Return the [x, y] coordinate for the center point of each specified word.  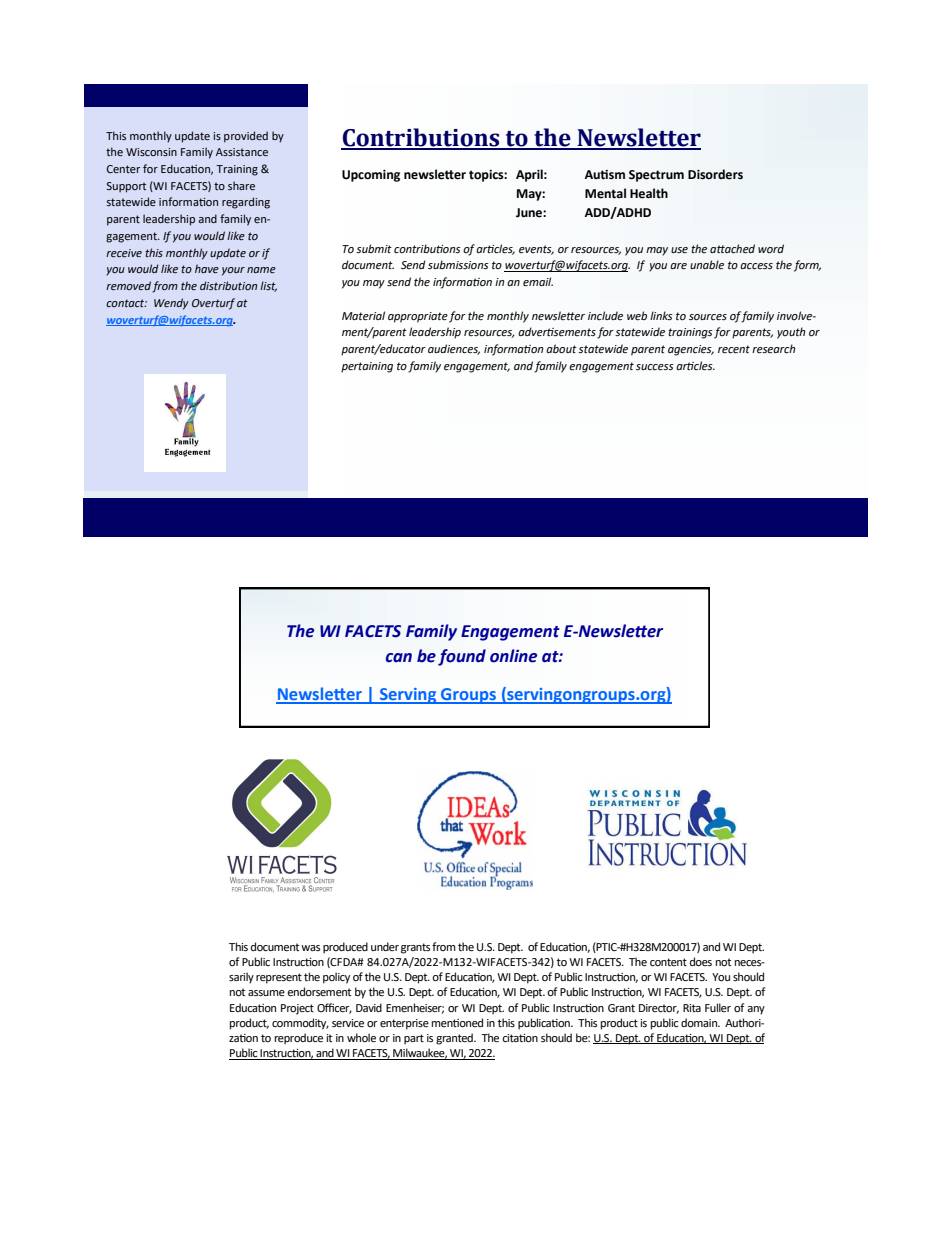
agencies [691, 350]
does [701, 962]
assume [266, 993]
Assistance [242, 152]
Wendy [171, 304]
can [399, 658]
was [310, 948]
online [513, 656]
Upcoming [371, 176]
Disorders [715, 174]
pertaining [367, 367]
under [385, 946]
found [462, 657]
